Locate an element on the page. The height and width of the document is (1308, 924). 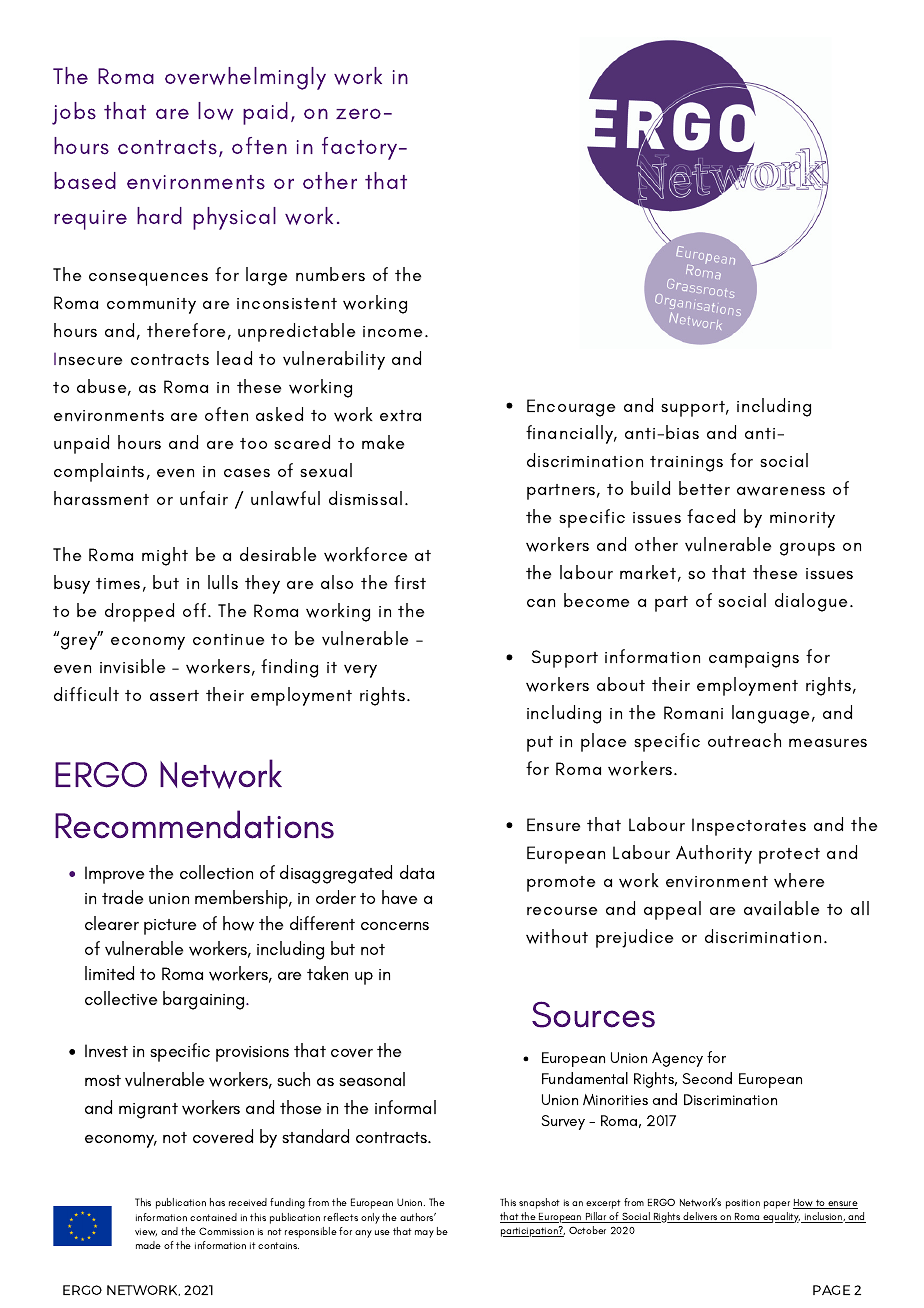
very is located at coordinates (360, 671).
